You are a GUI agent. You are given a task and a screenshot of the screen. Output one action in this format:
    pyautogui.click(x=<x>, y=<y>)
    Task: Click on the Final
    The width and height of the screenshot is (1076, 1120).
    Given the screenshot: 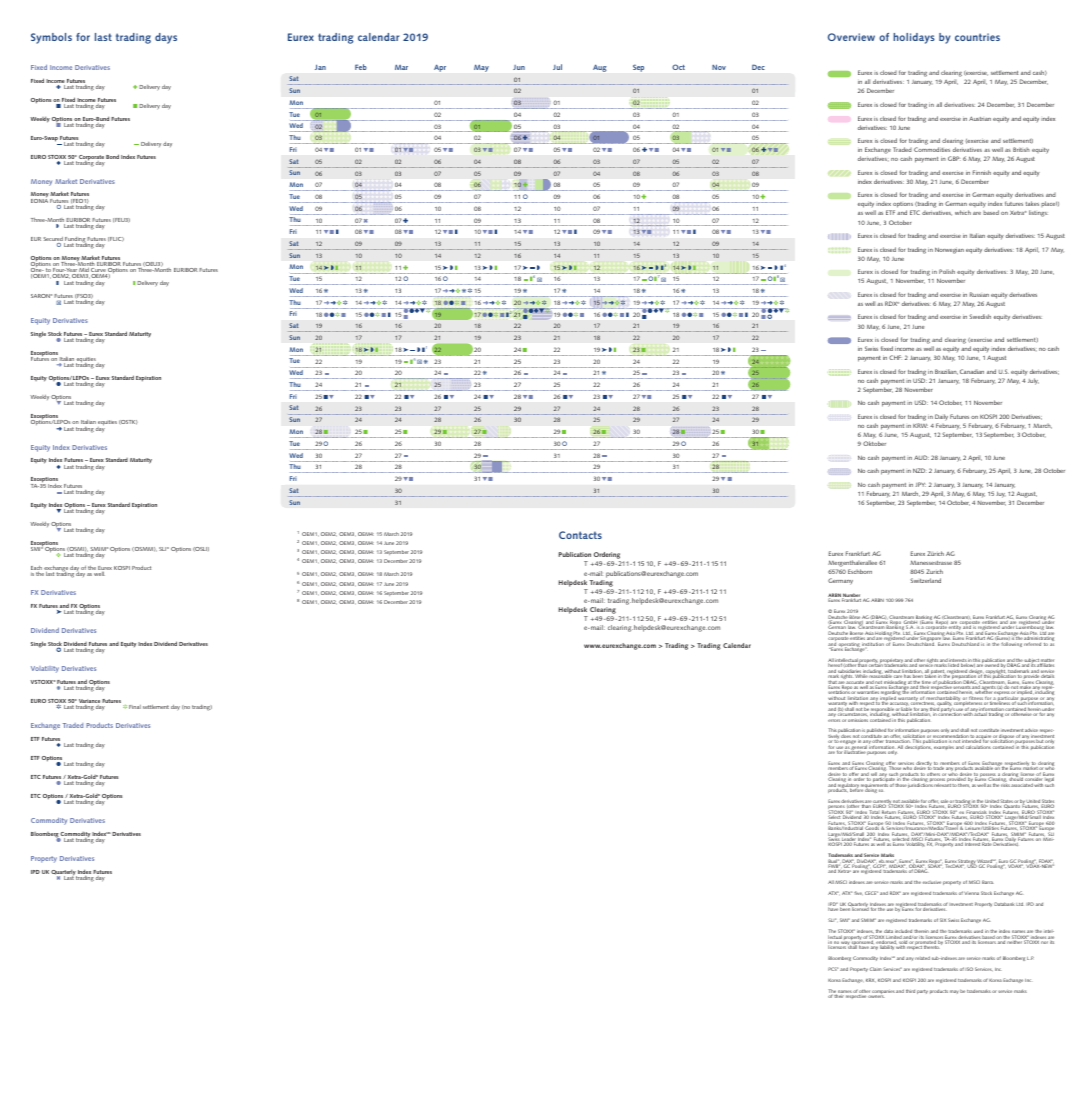 What is the action you would take?
    pyautogui.click(x=135, y=707)
